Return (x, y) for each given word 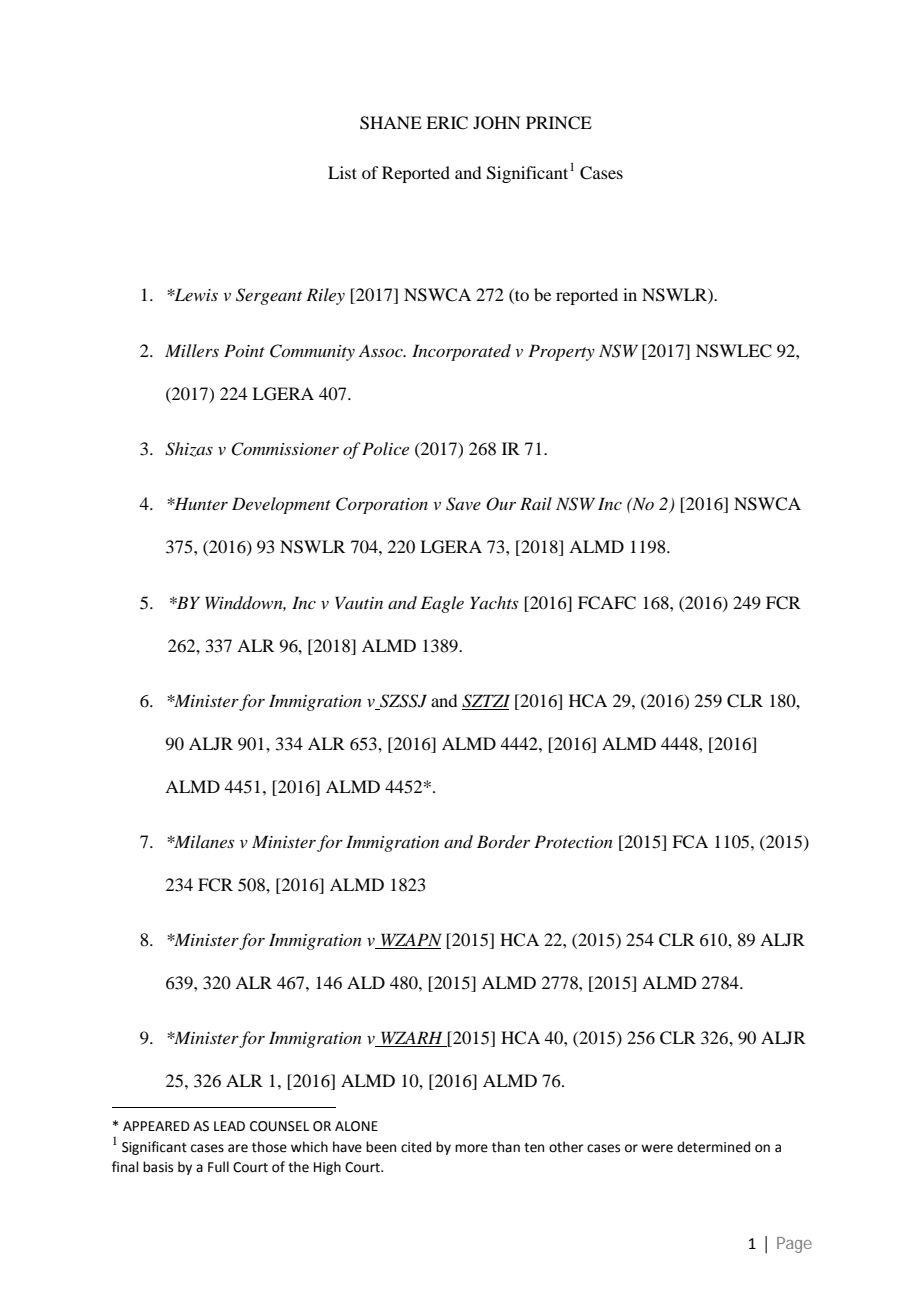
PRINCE (559, 123)
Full (218, 1167)
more (471, 1148)
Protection (573, 841)
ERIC (447, 123)
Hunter (200, 503)
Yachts (494, 602)
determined (713, 1147)
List (342, 172)
